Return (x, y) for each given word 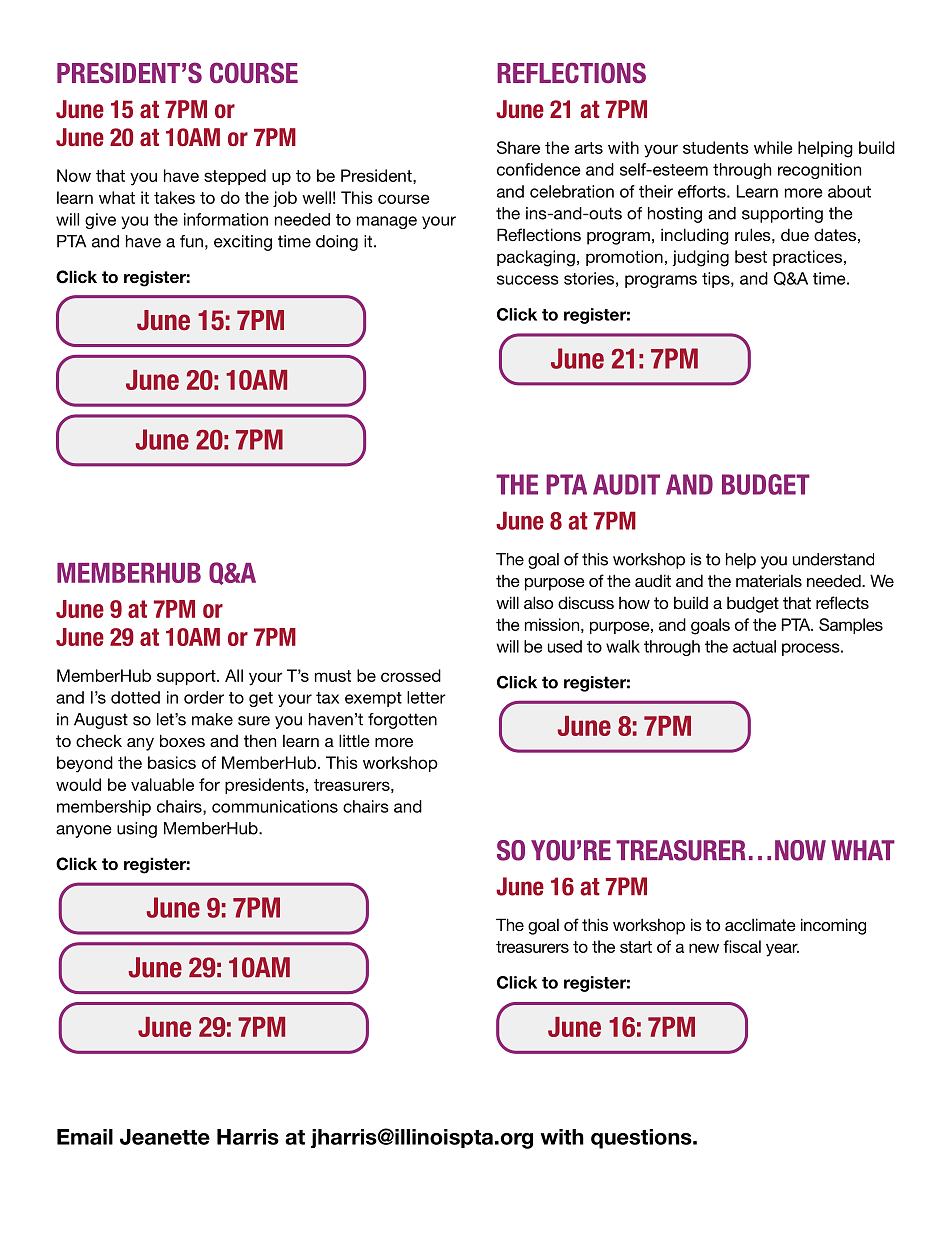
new (704, 948)
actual (754, 646)
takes (174, 197)
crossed (411, 675)
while (773, 147)
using (137, 830)
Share (518, 147)
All (234, 675)
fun (191, 241)
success (528, 280)
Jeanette (165, 1137)
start (636, 947)
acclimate (760, 924)
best (751, 256)
